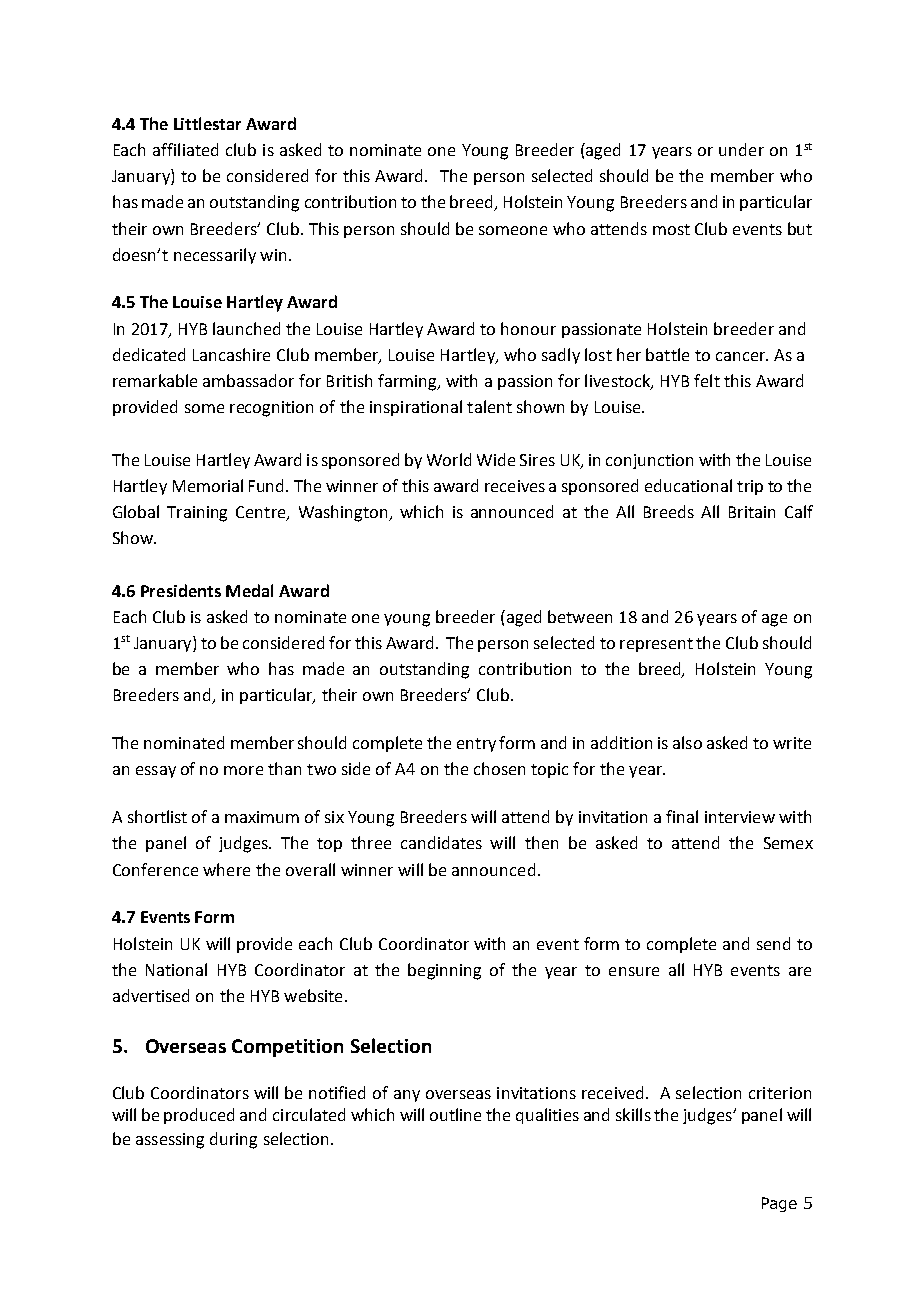 The width and height of the screenshot is (924, 1308). Describe the element at coordinates (528, 328) in the screenshot. I see `honour` at that location.
